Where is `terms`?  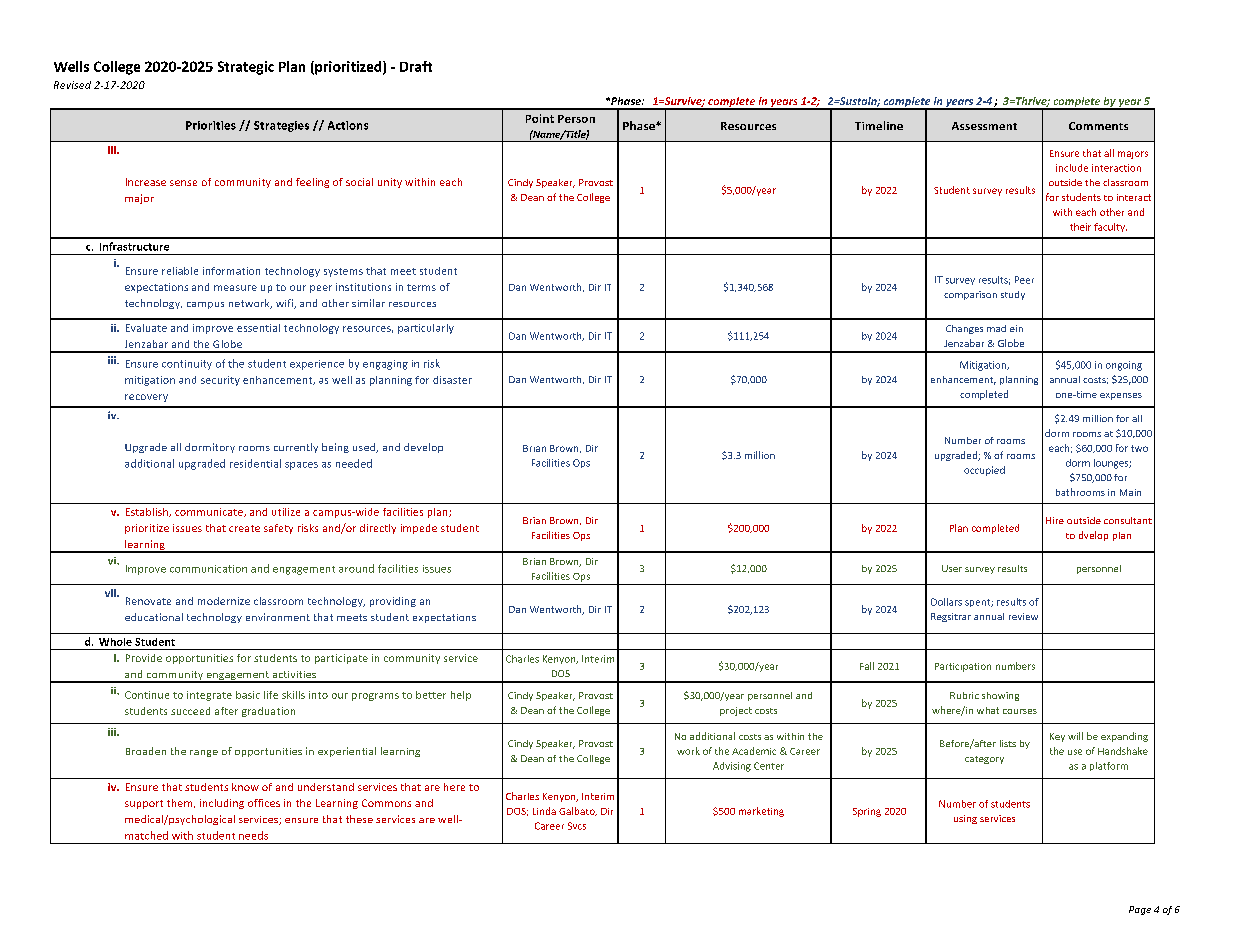 terms is located at coordinates (421, 287).
